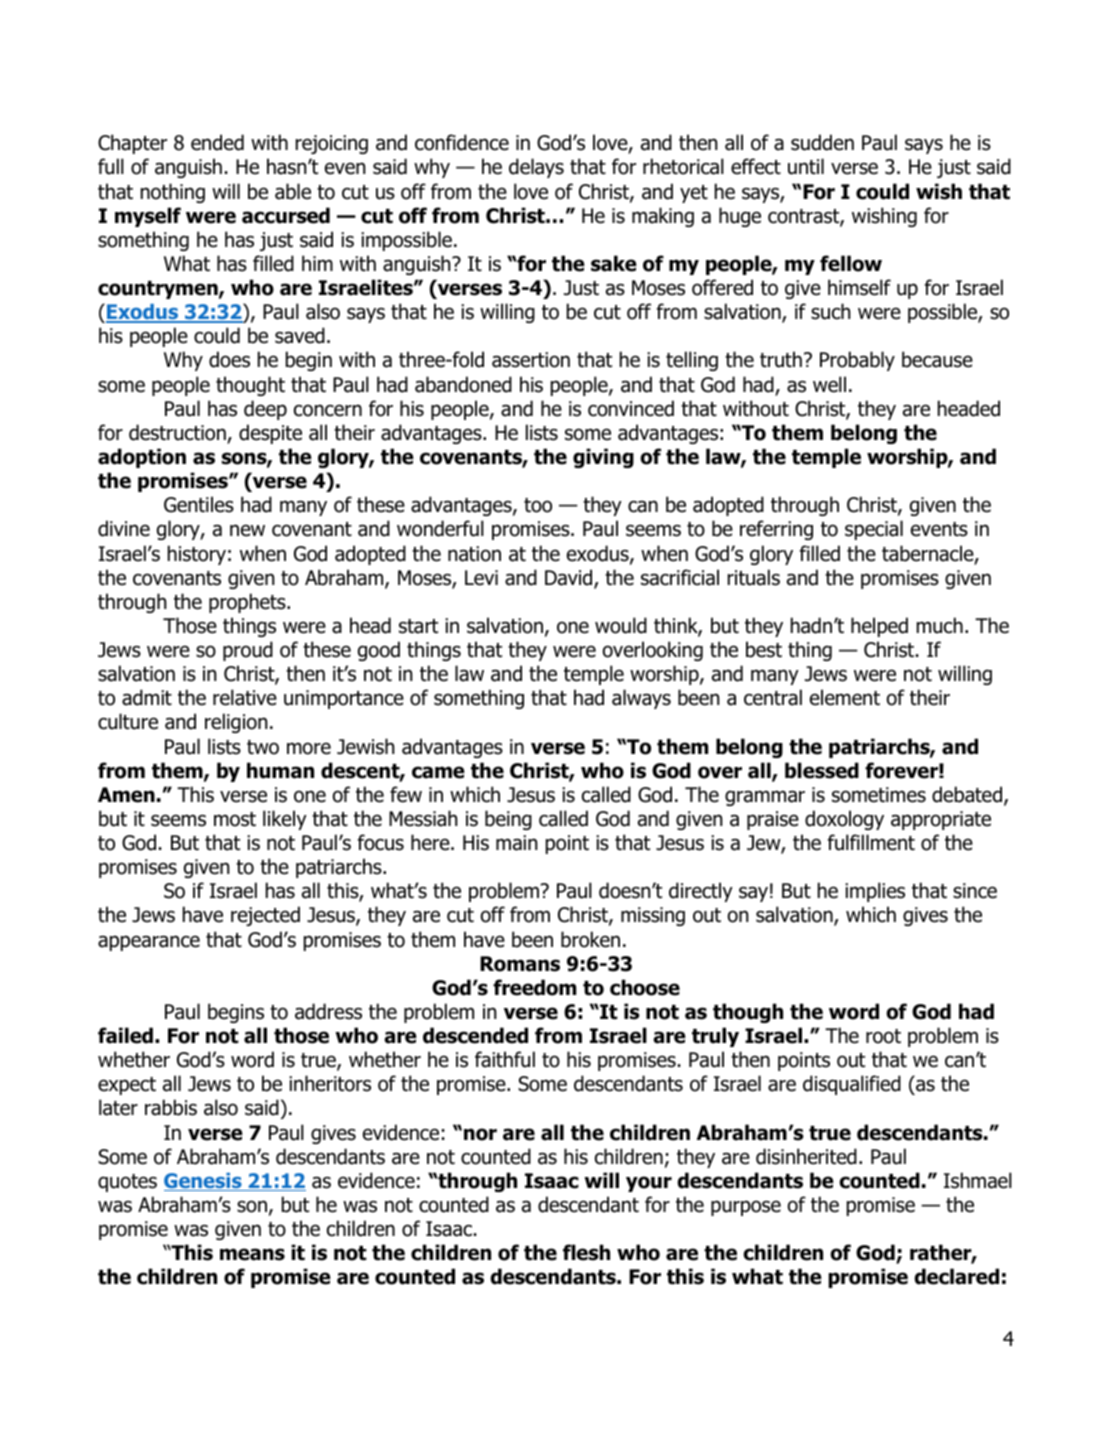  I want to click on able, so click(293, 191).
